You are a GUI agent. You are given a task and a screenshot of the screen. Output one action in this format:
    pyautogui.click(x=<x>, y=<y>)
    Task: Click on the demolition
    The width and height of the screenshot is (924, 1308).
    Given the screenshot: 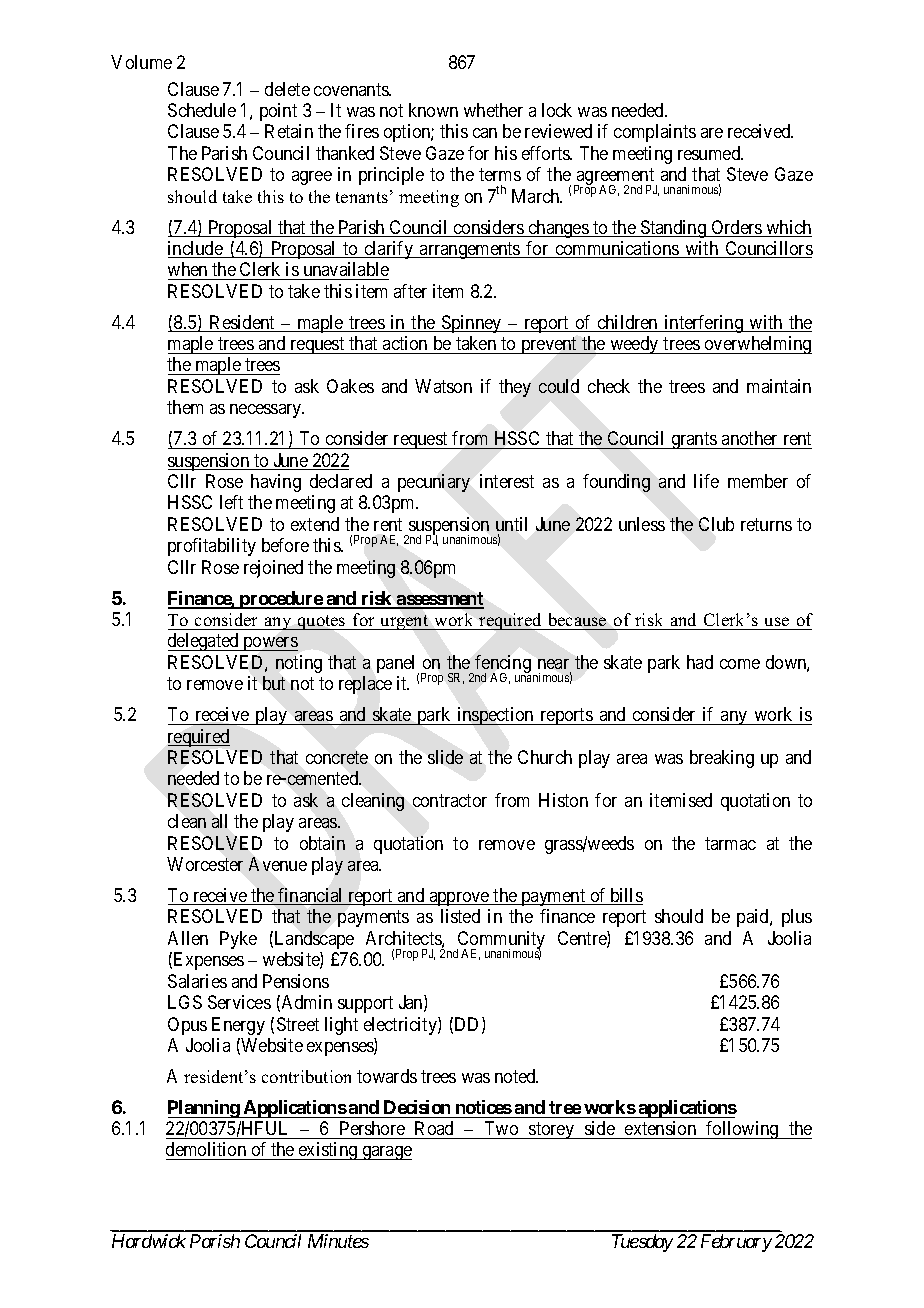 What is the action you would take?
    pyautogui.click(x=207, y=1151)
